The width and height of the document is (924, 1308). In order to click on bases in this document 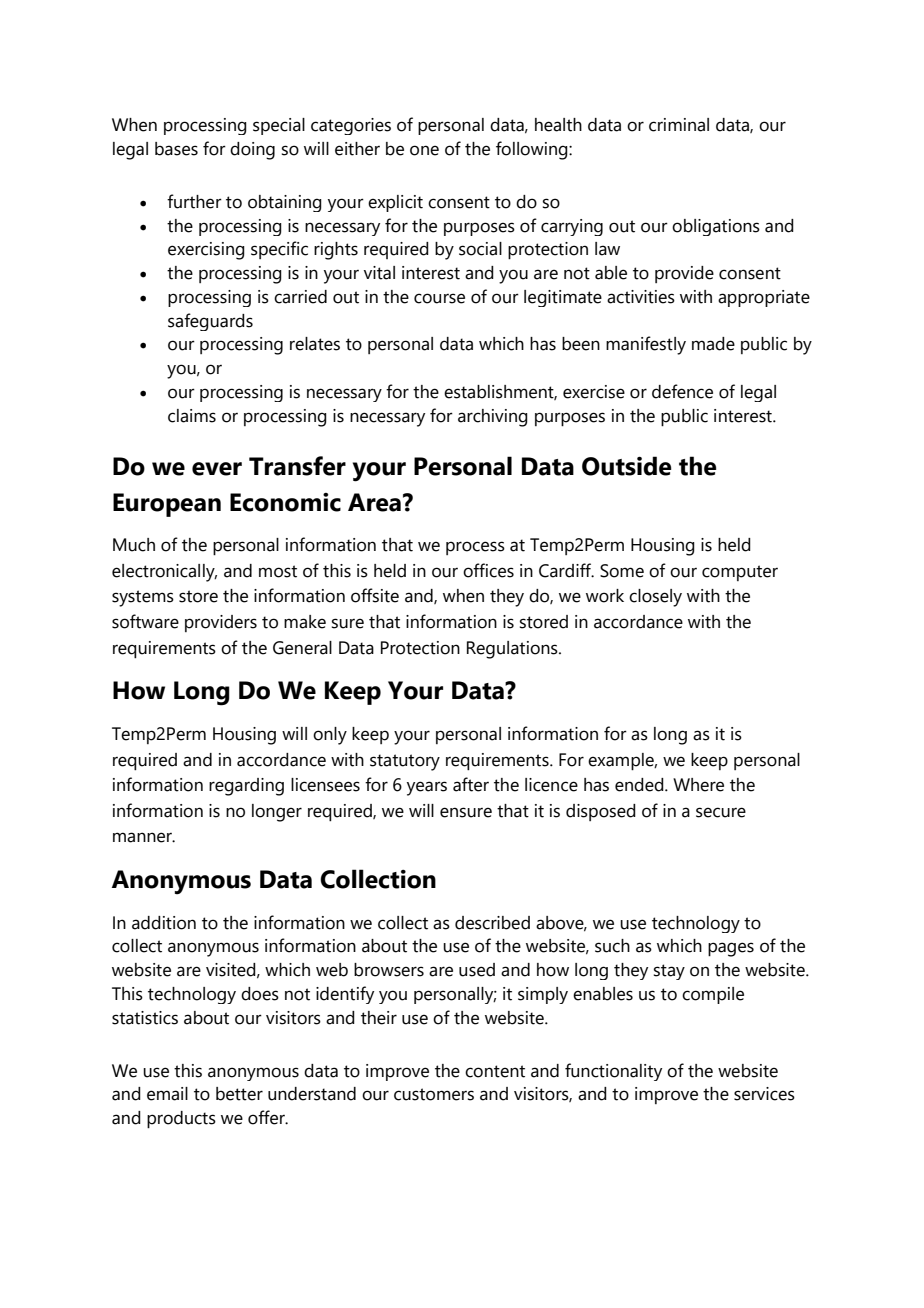, I will do `click(176, 149)`.
